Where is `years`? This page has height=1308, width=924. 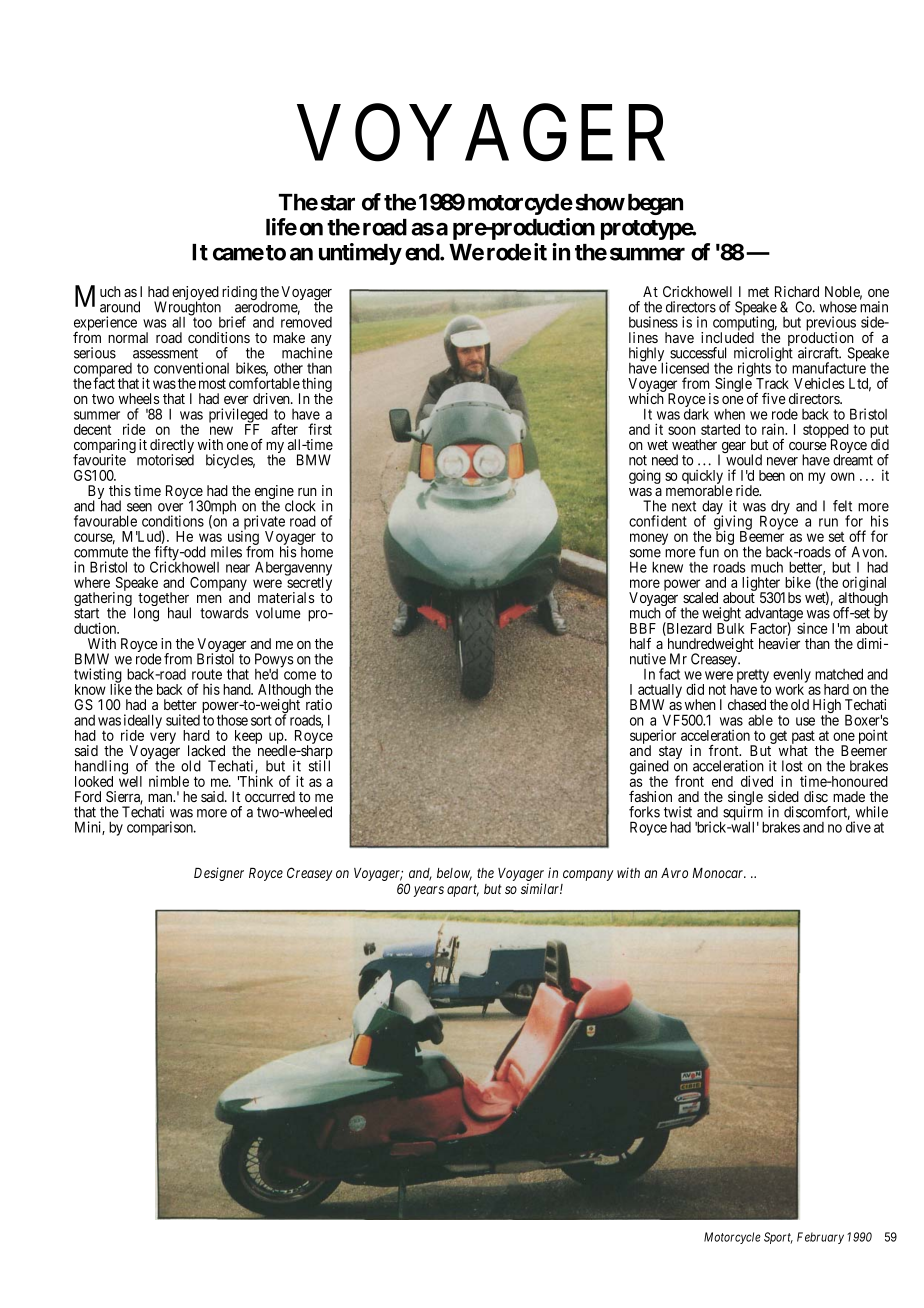
years is located at coordinates (429, 891).
